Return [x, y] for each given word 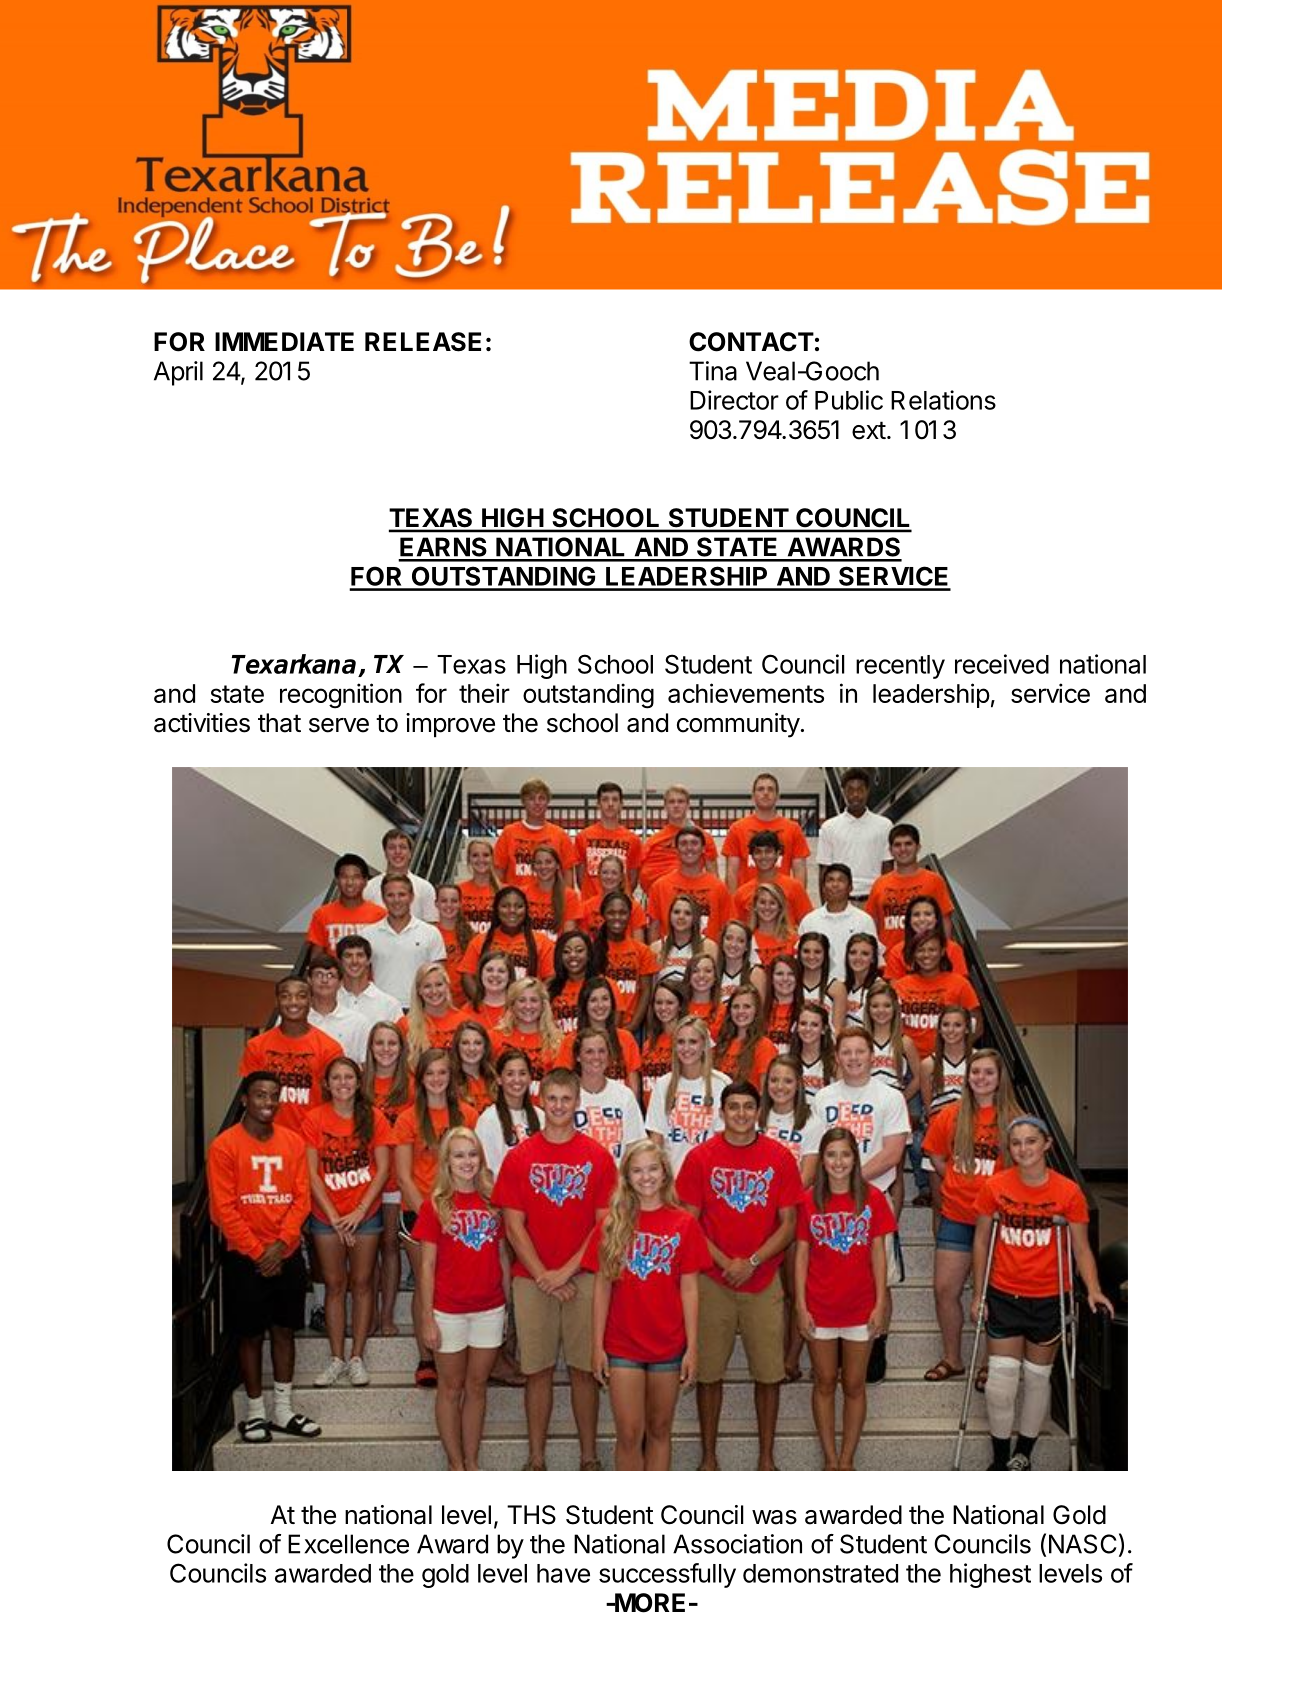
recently [900, 667]
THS [531, 1515]
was [774, 1517]
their [484, 693]
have [563, 1573]
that [279, 723]
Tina [713, 371]
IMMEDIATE [284, 341]
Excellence [348, 1544]
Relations [943, 400]
